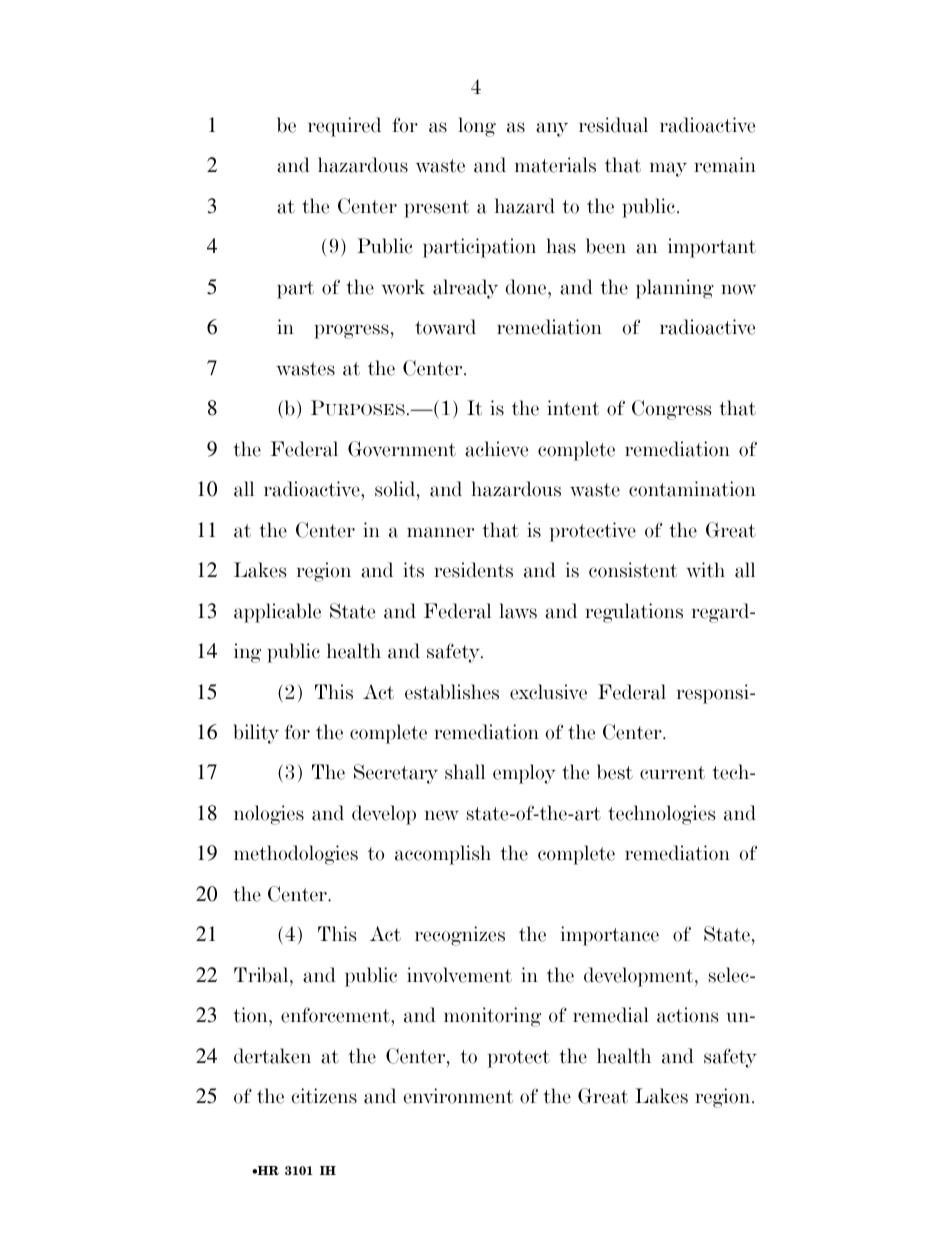 The height and width of the screenshot is (1233, 952). What do you see at coordinates (477, 127) in the screenshot?
I see `long` at bounding box center [477, 127].
